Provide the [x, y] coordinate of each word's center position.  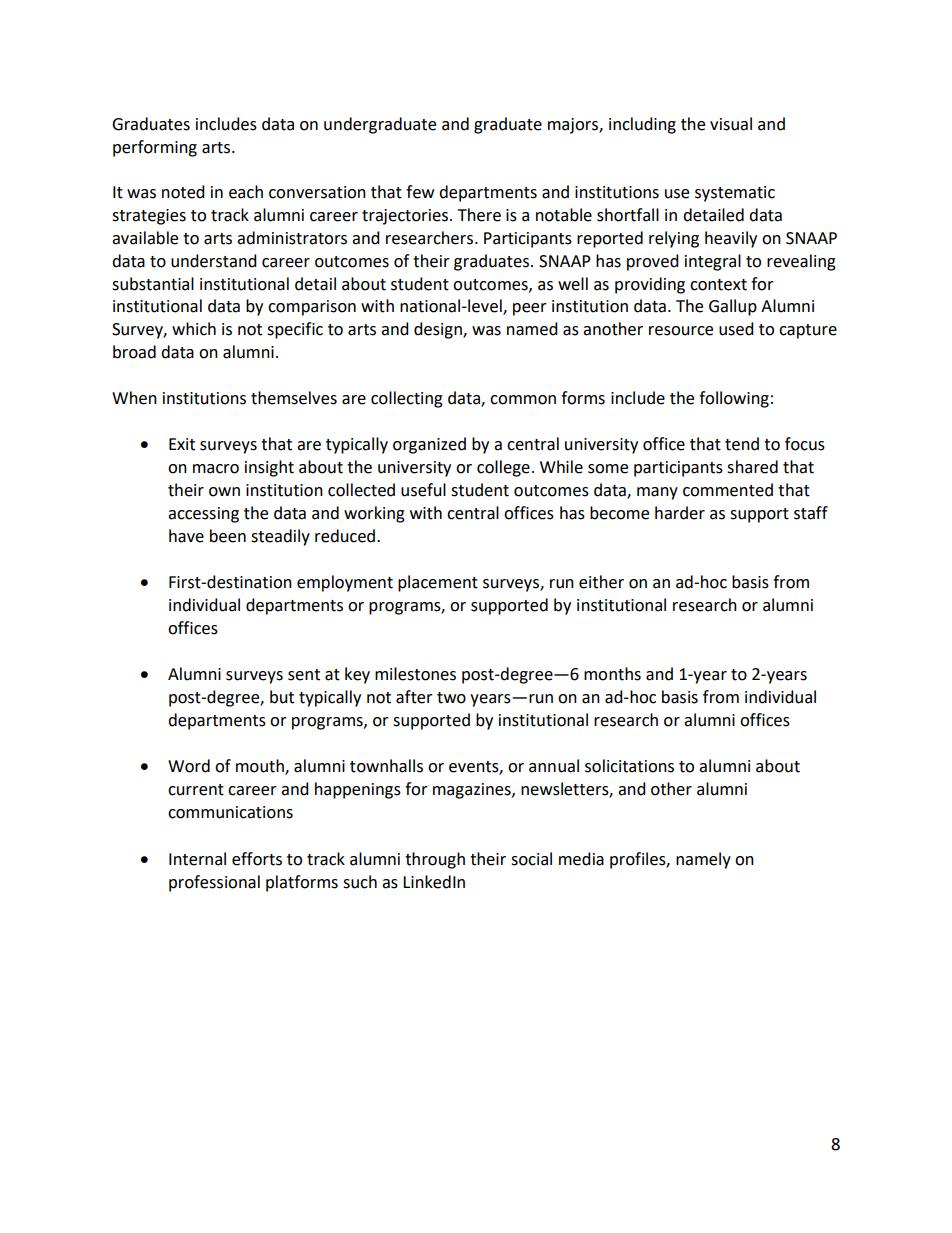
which [194, 329]
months [612, 674]
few [420, 192]
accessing [203, 515]
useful [423, 490]
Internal [197, 859]
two [451, 698]
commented [728, 490]
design [439, 330]
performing [155, 148]
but [282, 697]
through [435, 860]
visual [731, 124]
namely [703, 860]
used [736, 329]
